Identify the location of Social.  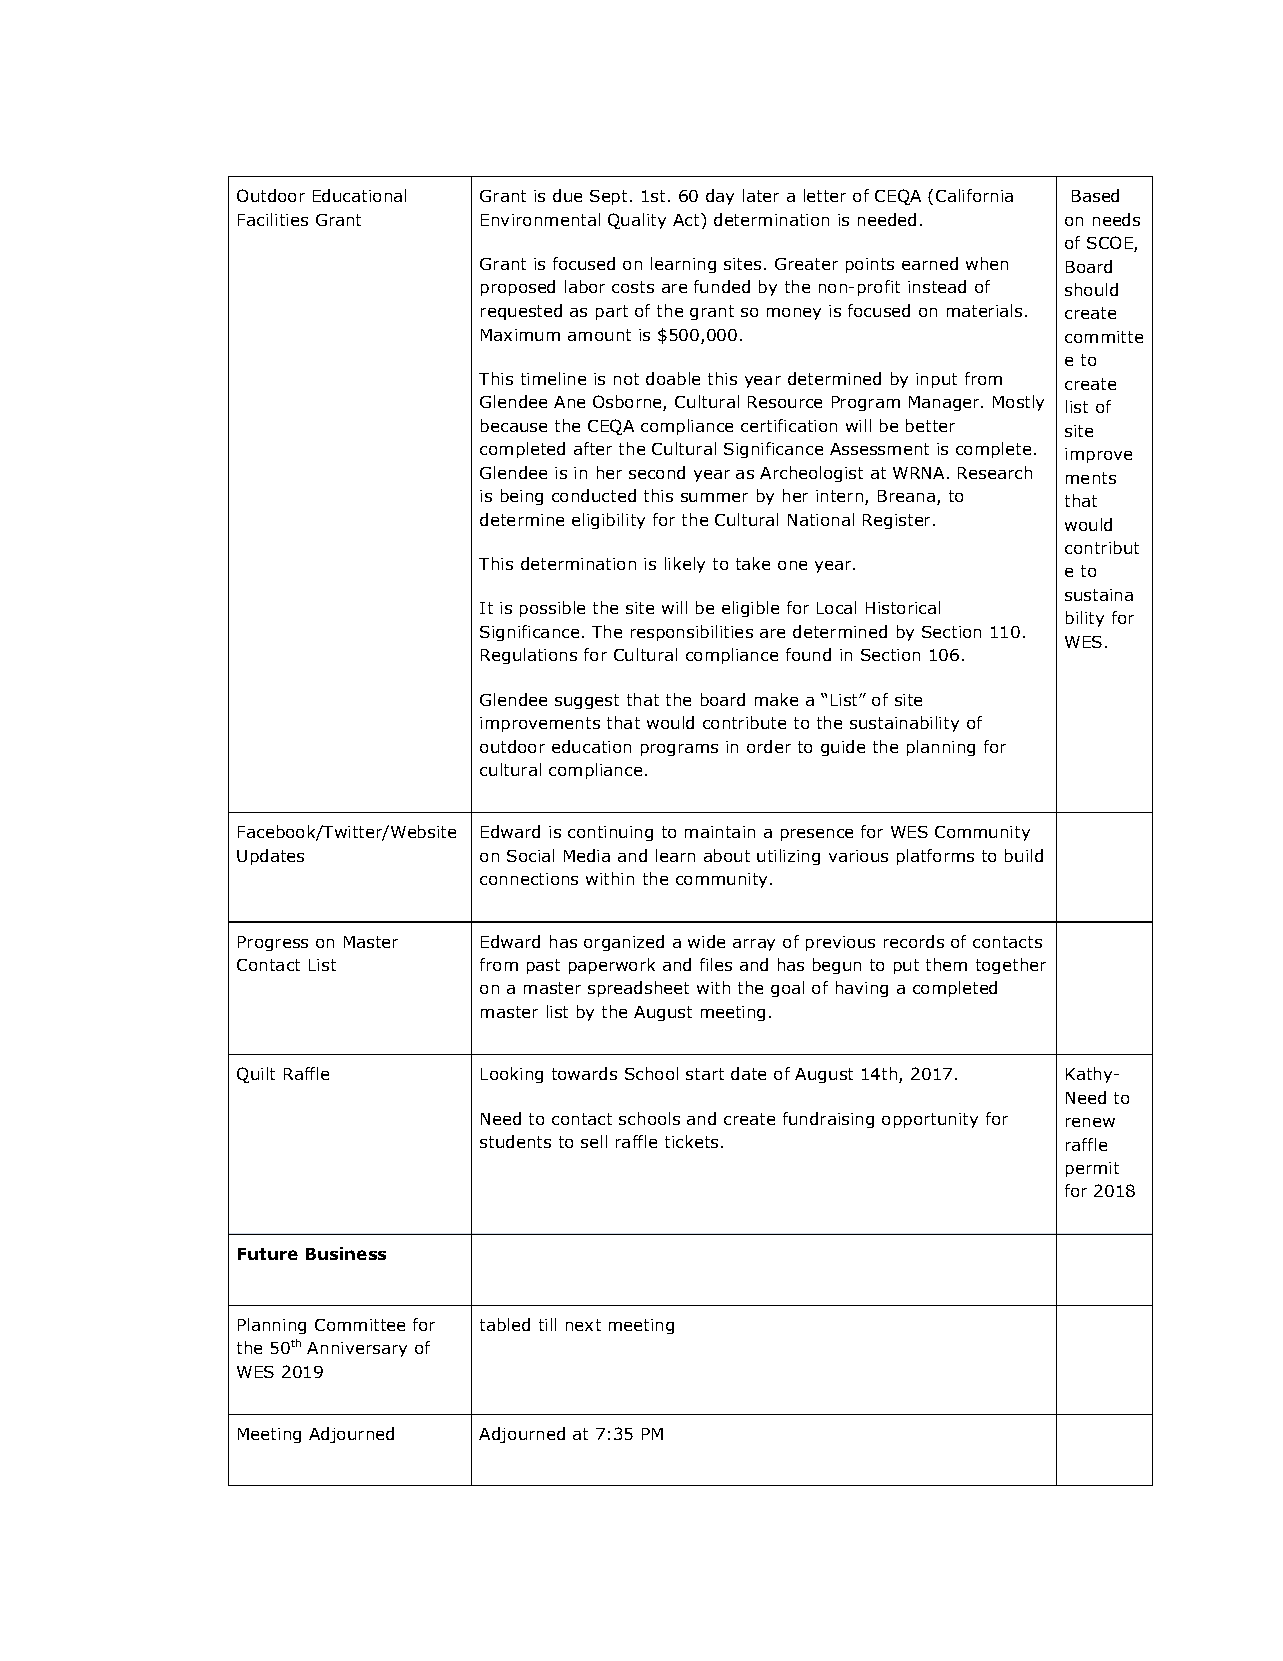
(530, 855).
